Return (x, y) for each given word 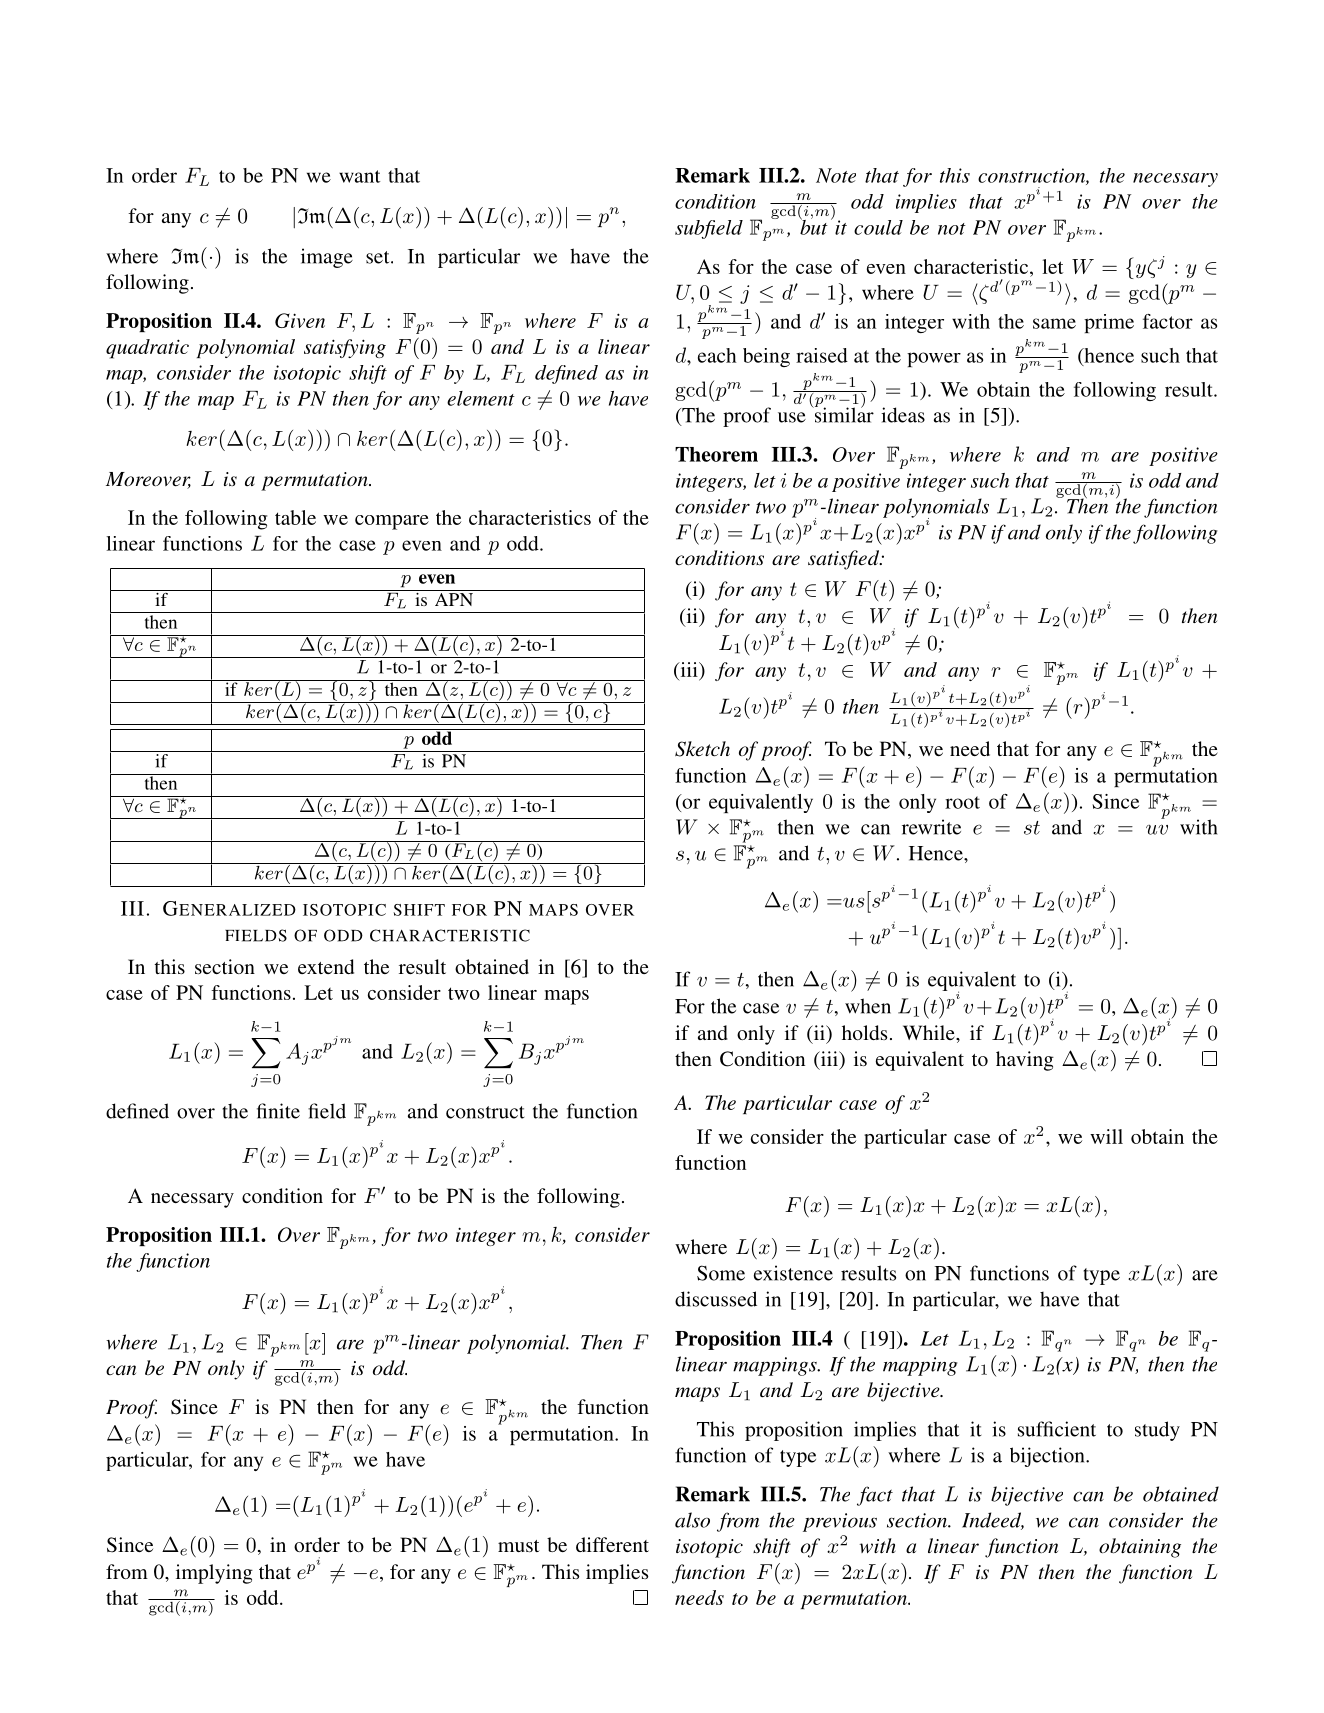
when (868, 1006)
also (692, 1520)
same (1054, 323)
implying (214, 1574)
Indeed (993, 1521)
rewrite (931, 827)
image (327, 258)
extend (326, 966)
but (813, 226)
